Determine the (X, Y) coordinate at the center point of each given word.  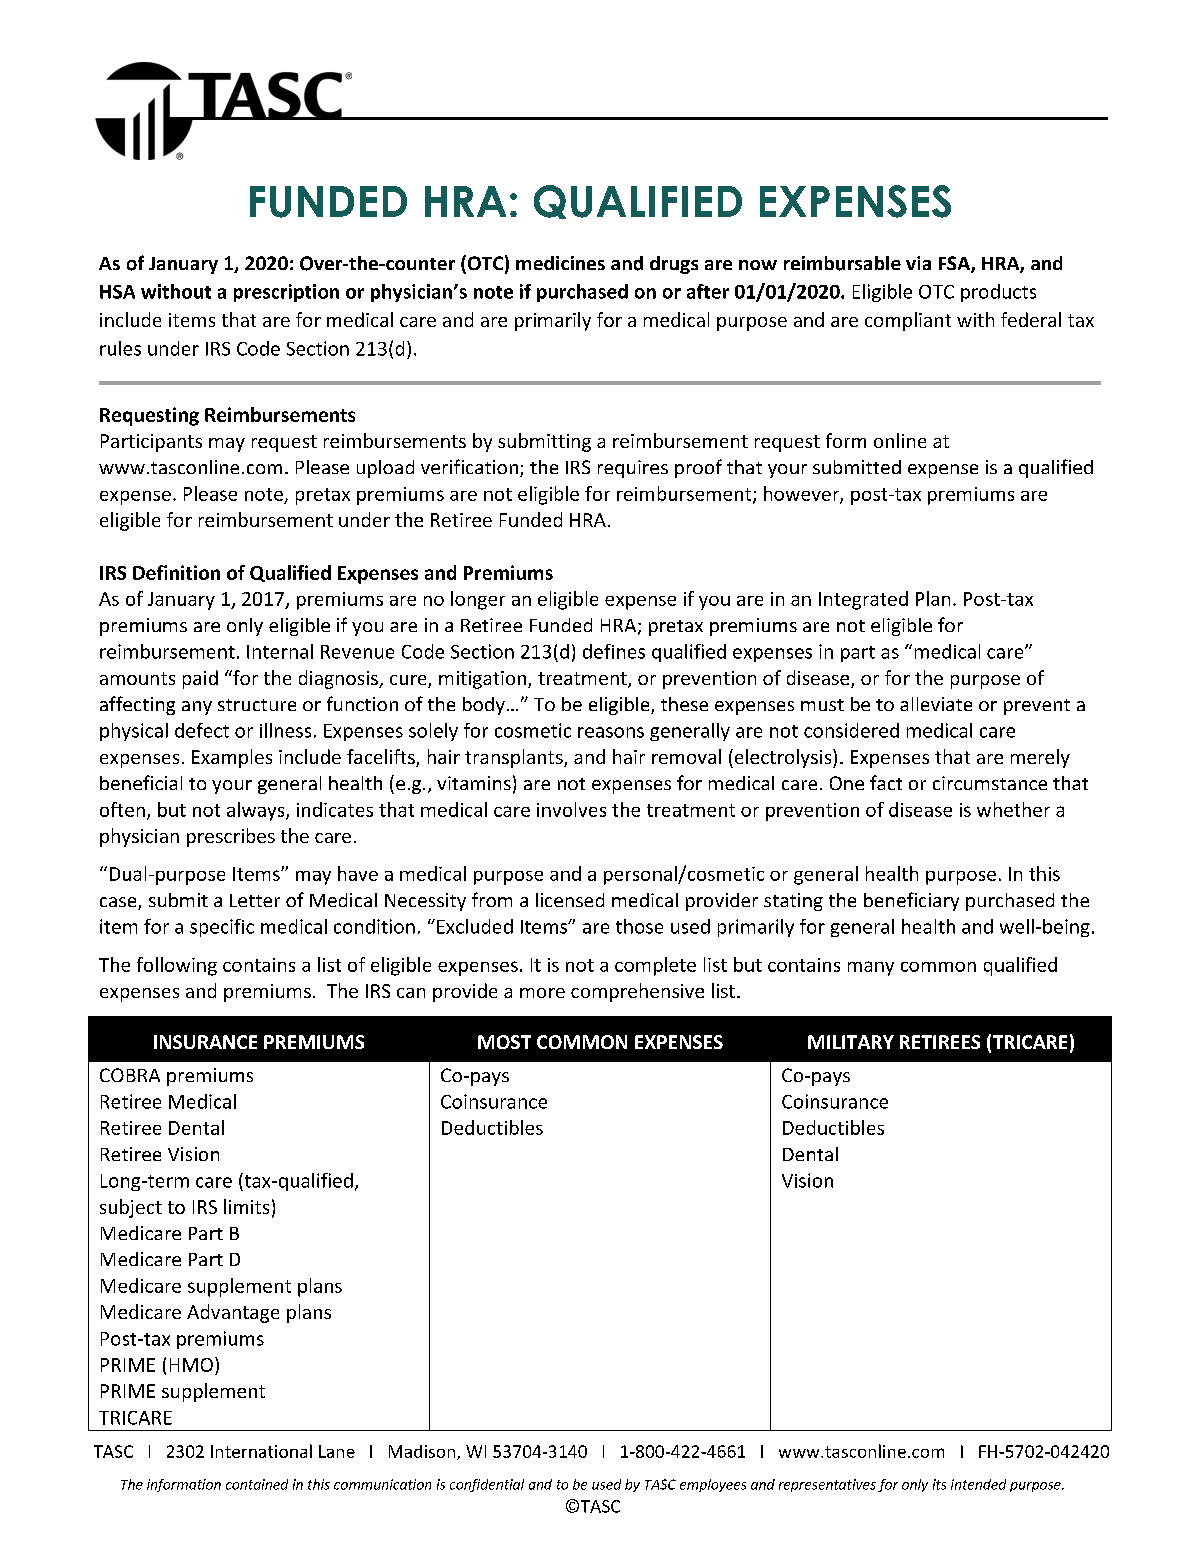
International (261, 1451)
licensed (570, 900)
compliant (908, 321)
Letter (255, 900)
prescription (286, 293)
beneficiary (911, 901)
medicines (560, 263)
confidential (487, 1485)
